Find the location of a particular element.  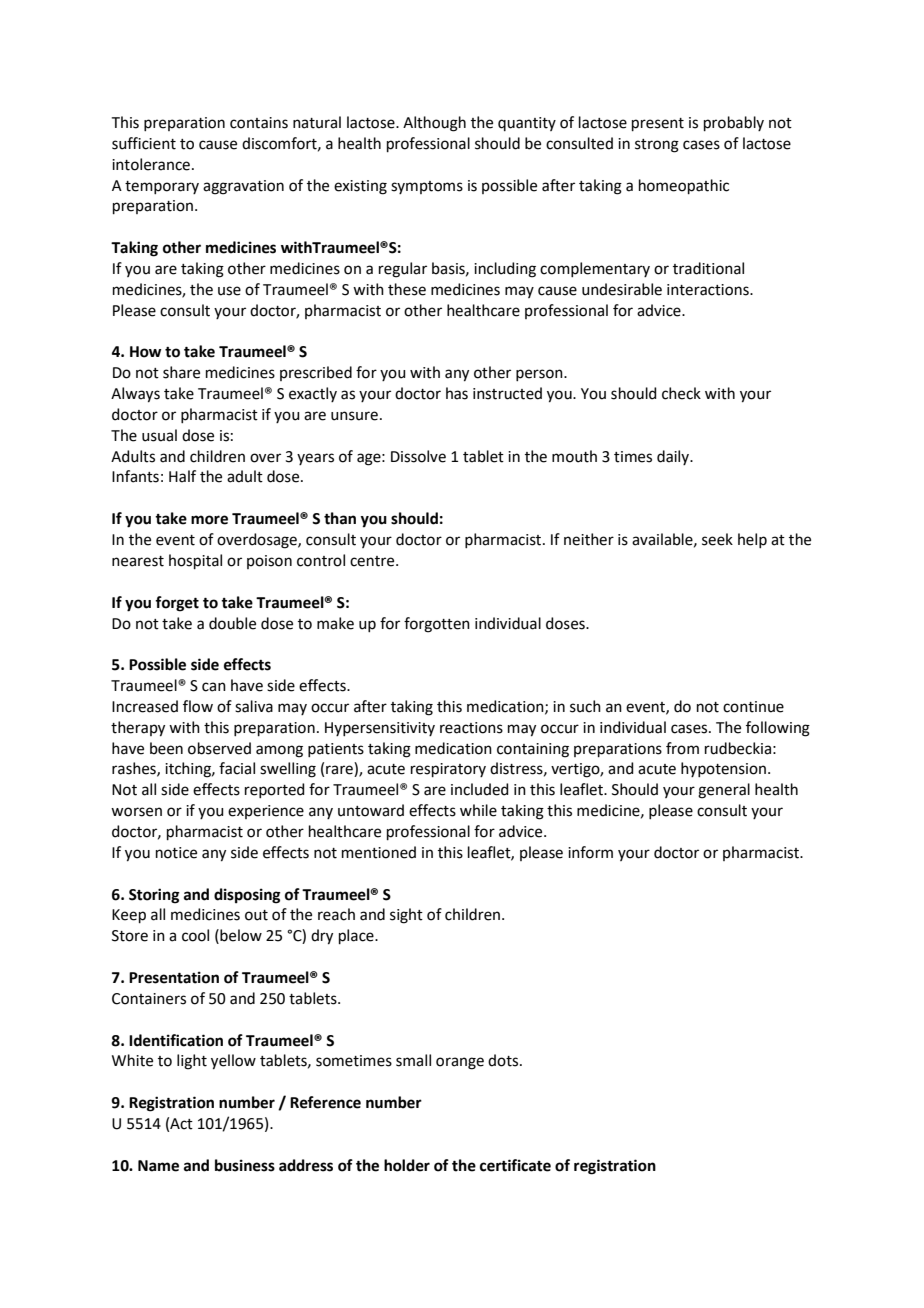

share is located at coordinates (181, 372).
